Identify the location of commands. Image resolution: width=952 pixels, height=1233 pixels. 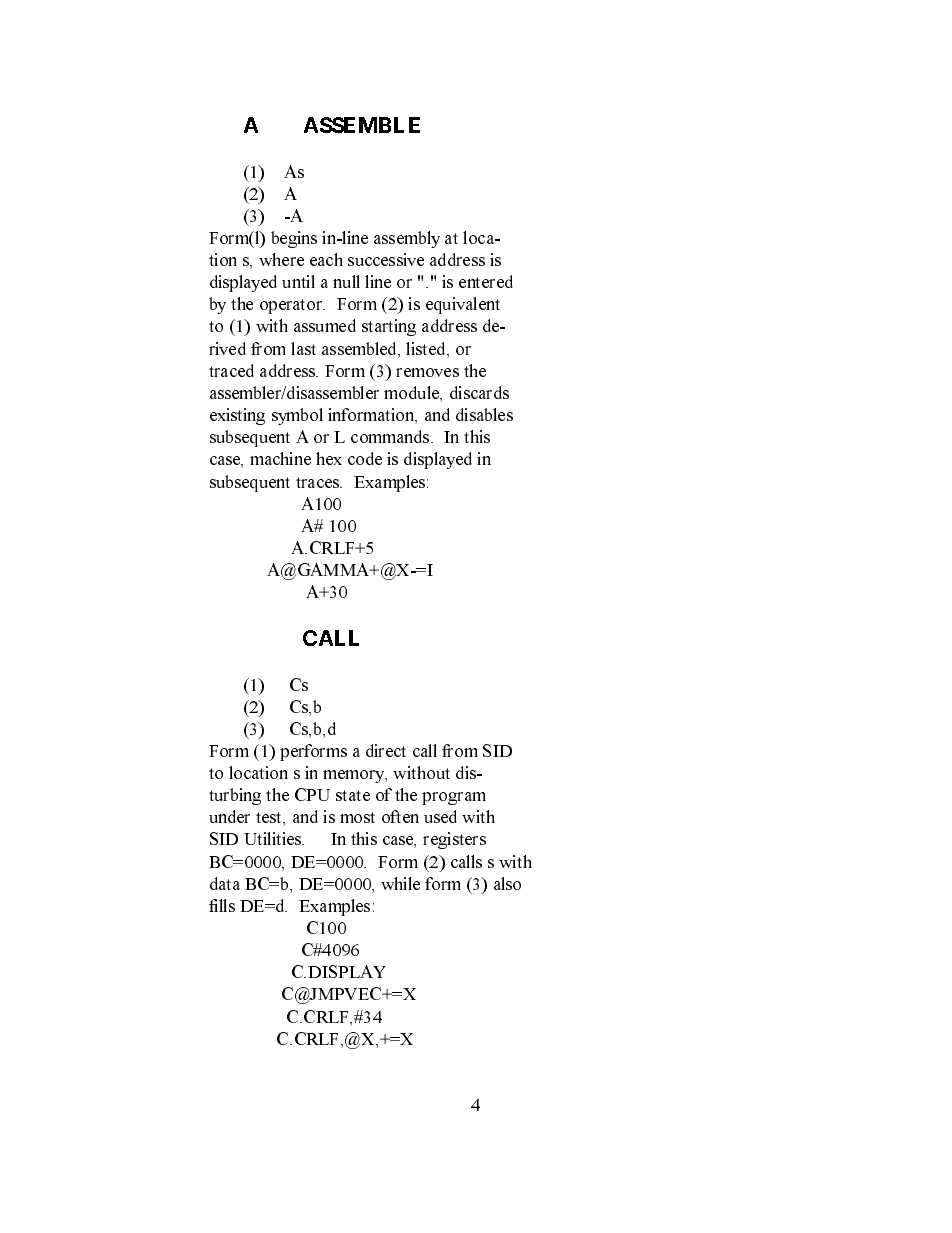
(391, 436).
